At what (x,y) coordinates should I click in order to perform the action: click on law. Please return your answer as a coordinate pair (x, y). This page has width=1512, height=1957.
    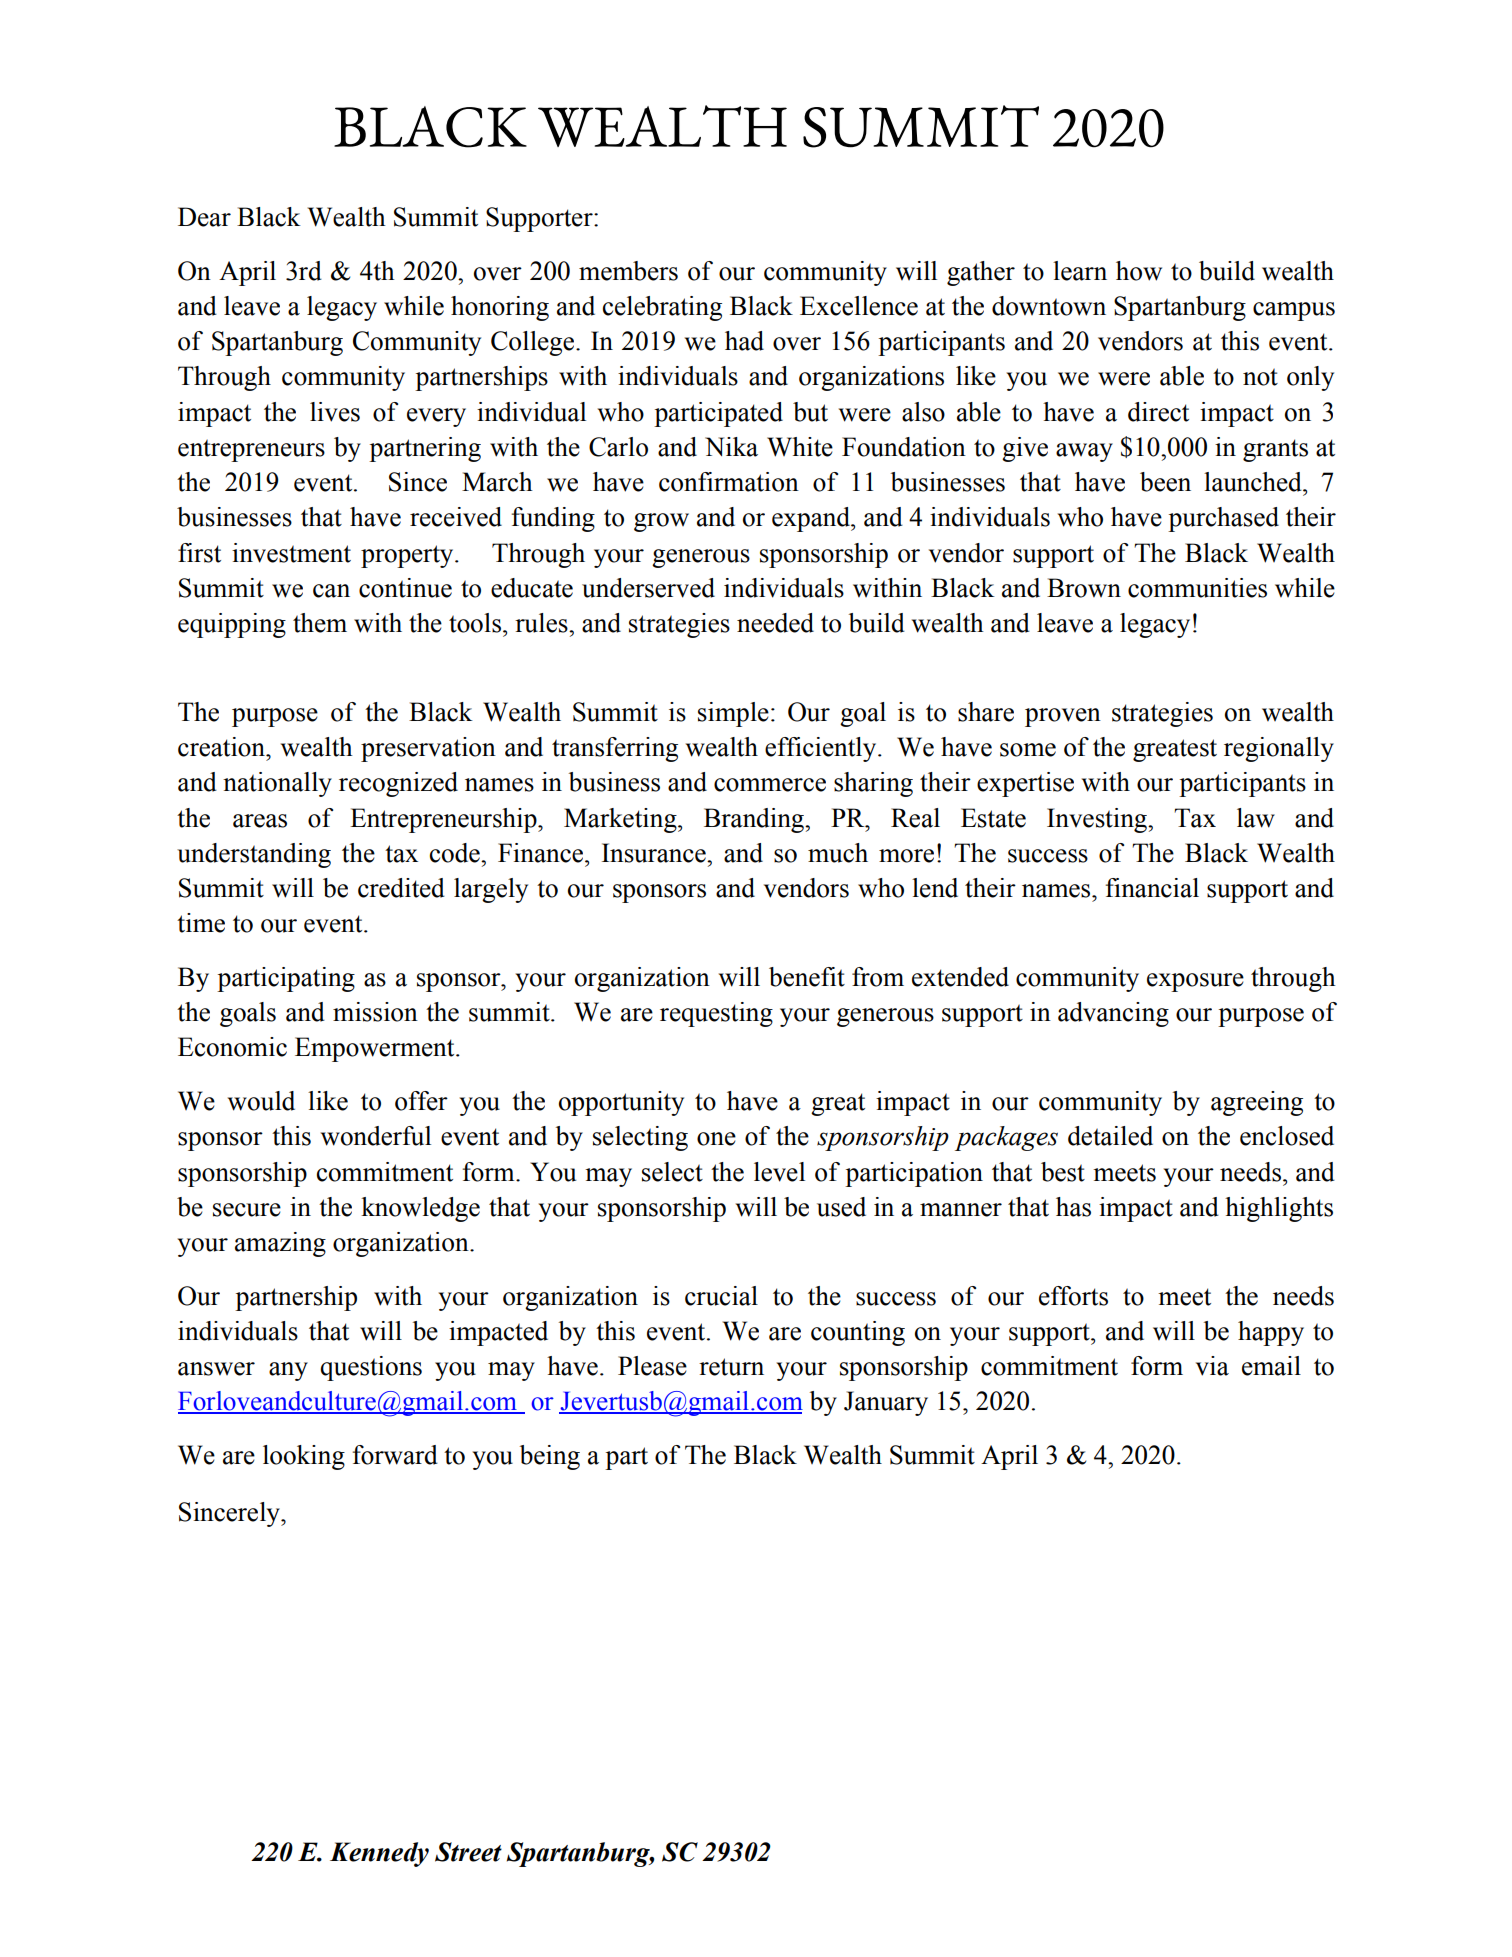
    Looking at the image, I should click on (1256, 818).
